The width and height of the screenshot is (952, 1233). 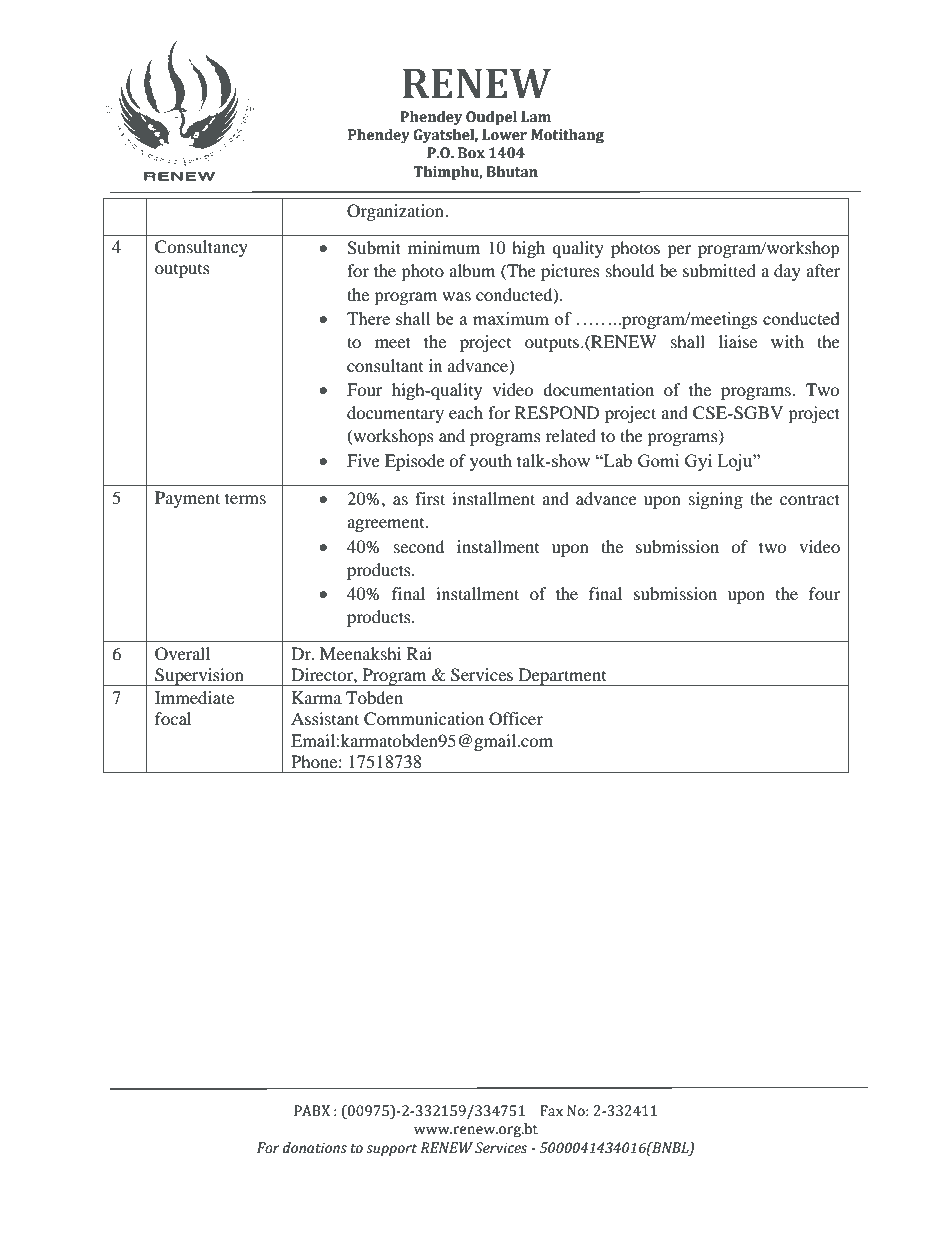 I want to click on Lower, so click(x=504, y=135).
